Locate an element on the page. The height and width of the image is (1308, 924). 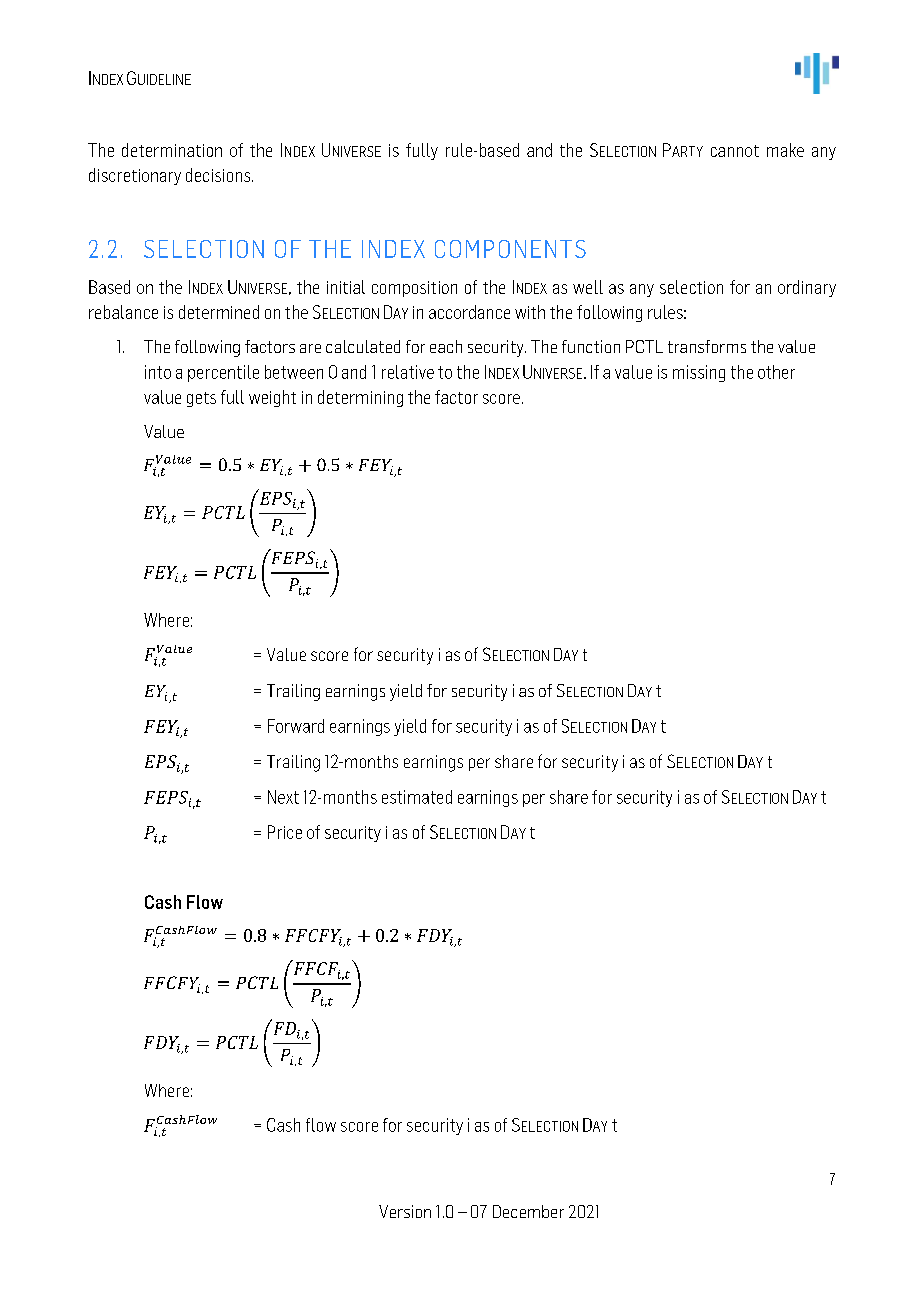
Next is located at coordinates (283, 797).
